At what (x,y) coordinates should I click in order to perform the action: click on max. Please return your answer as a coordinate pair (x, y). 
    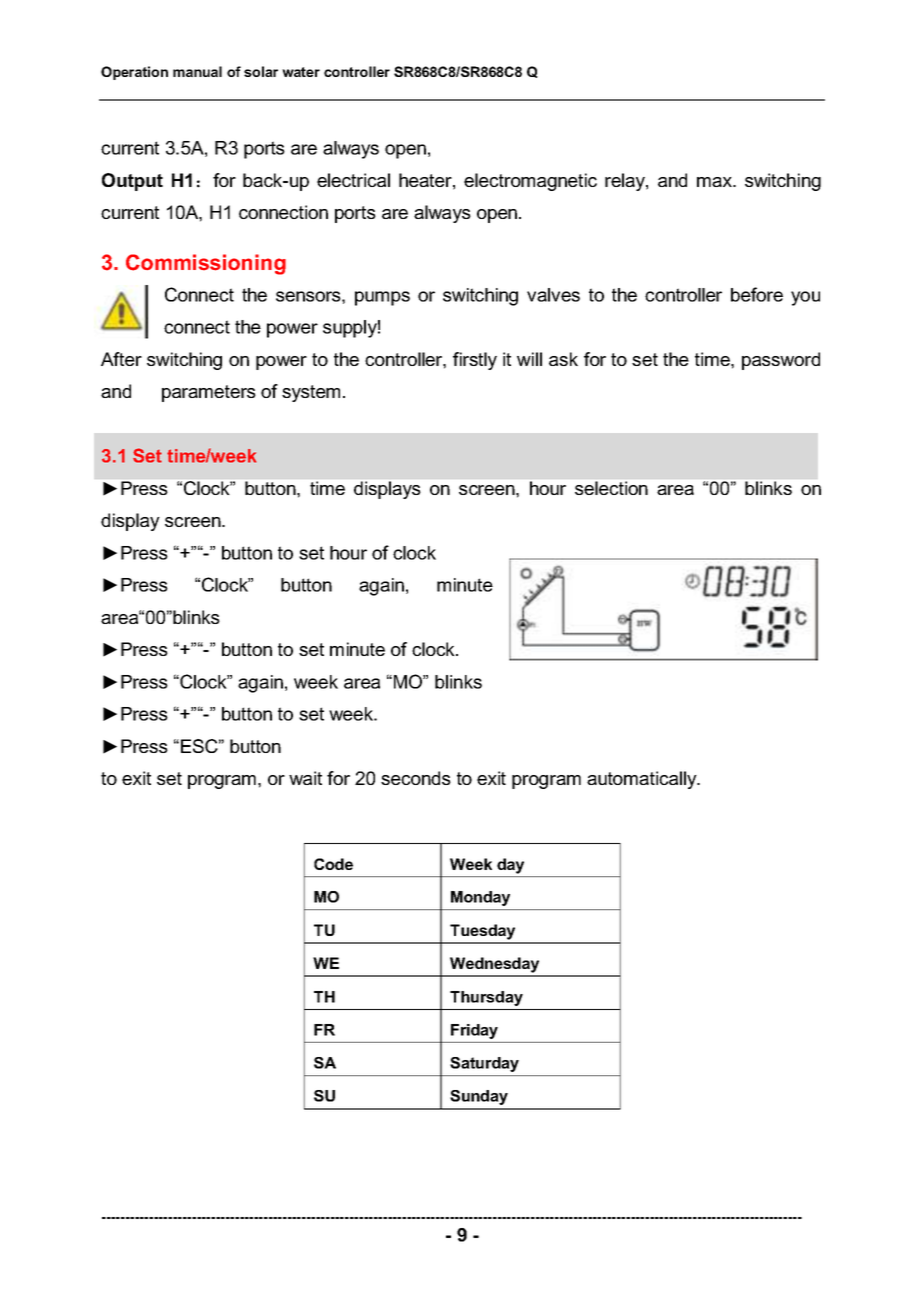
    Looking at the image, I should click on (716, 182).
